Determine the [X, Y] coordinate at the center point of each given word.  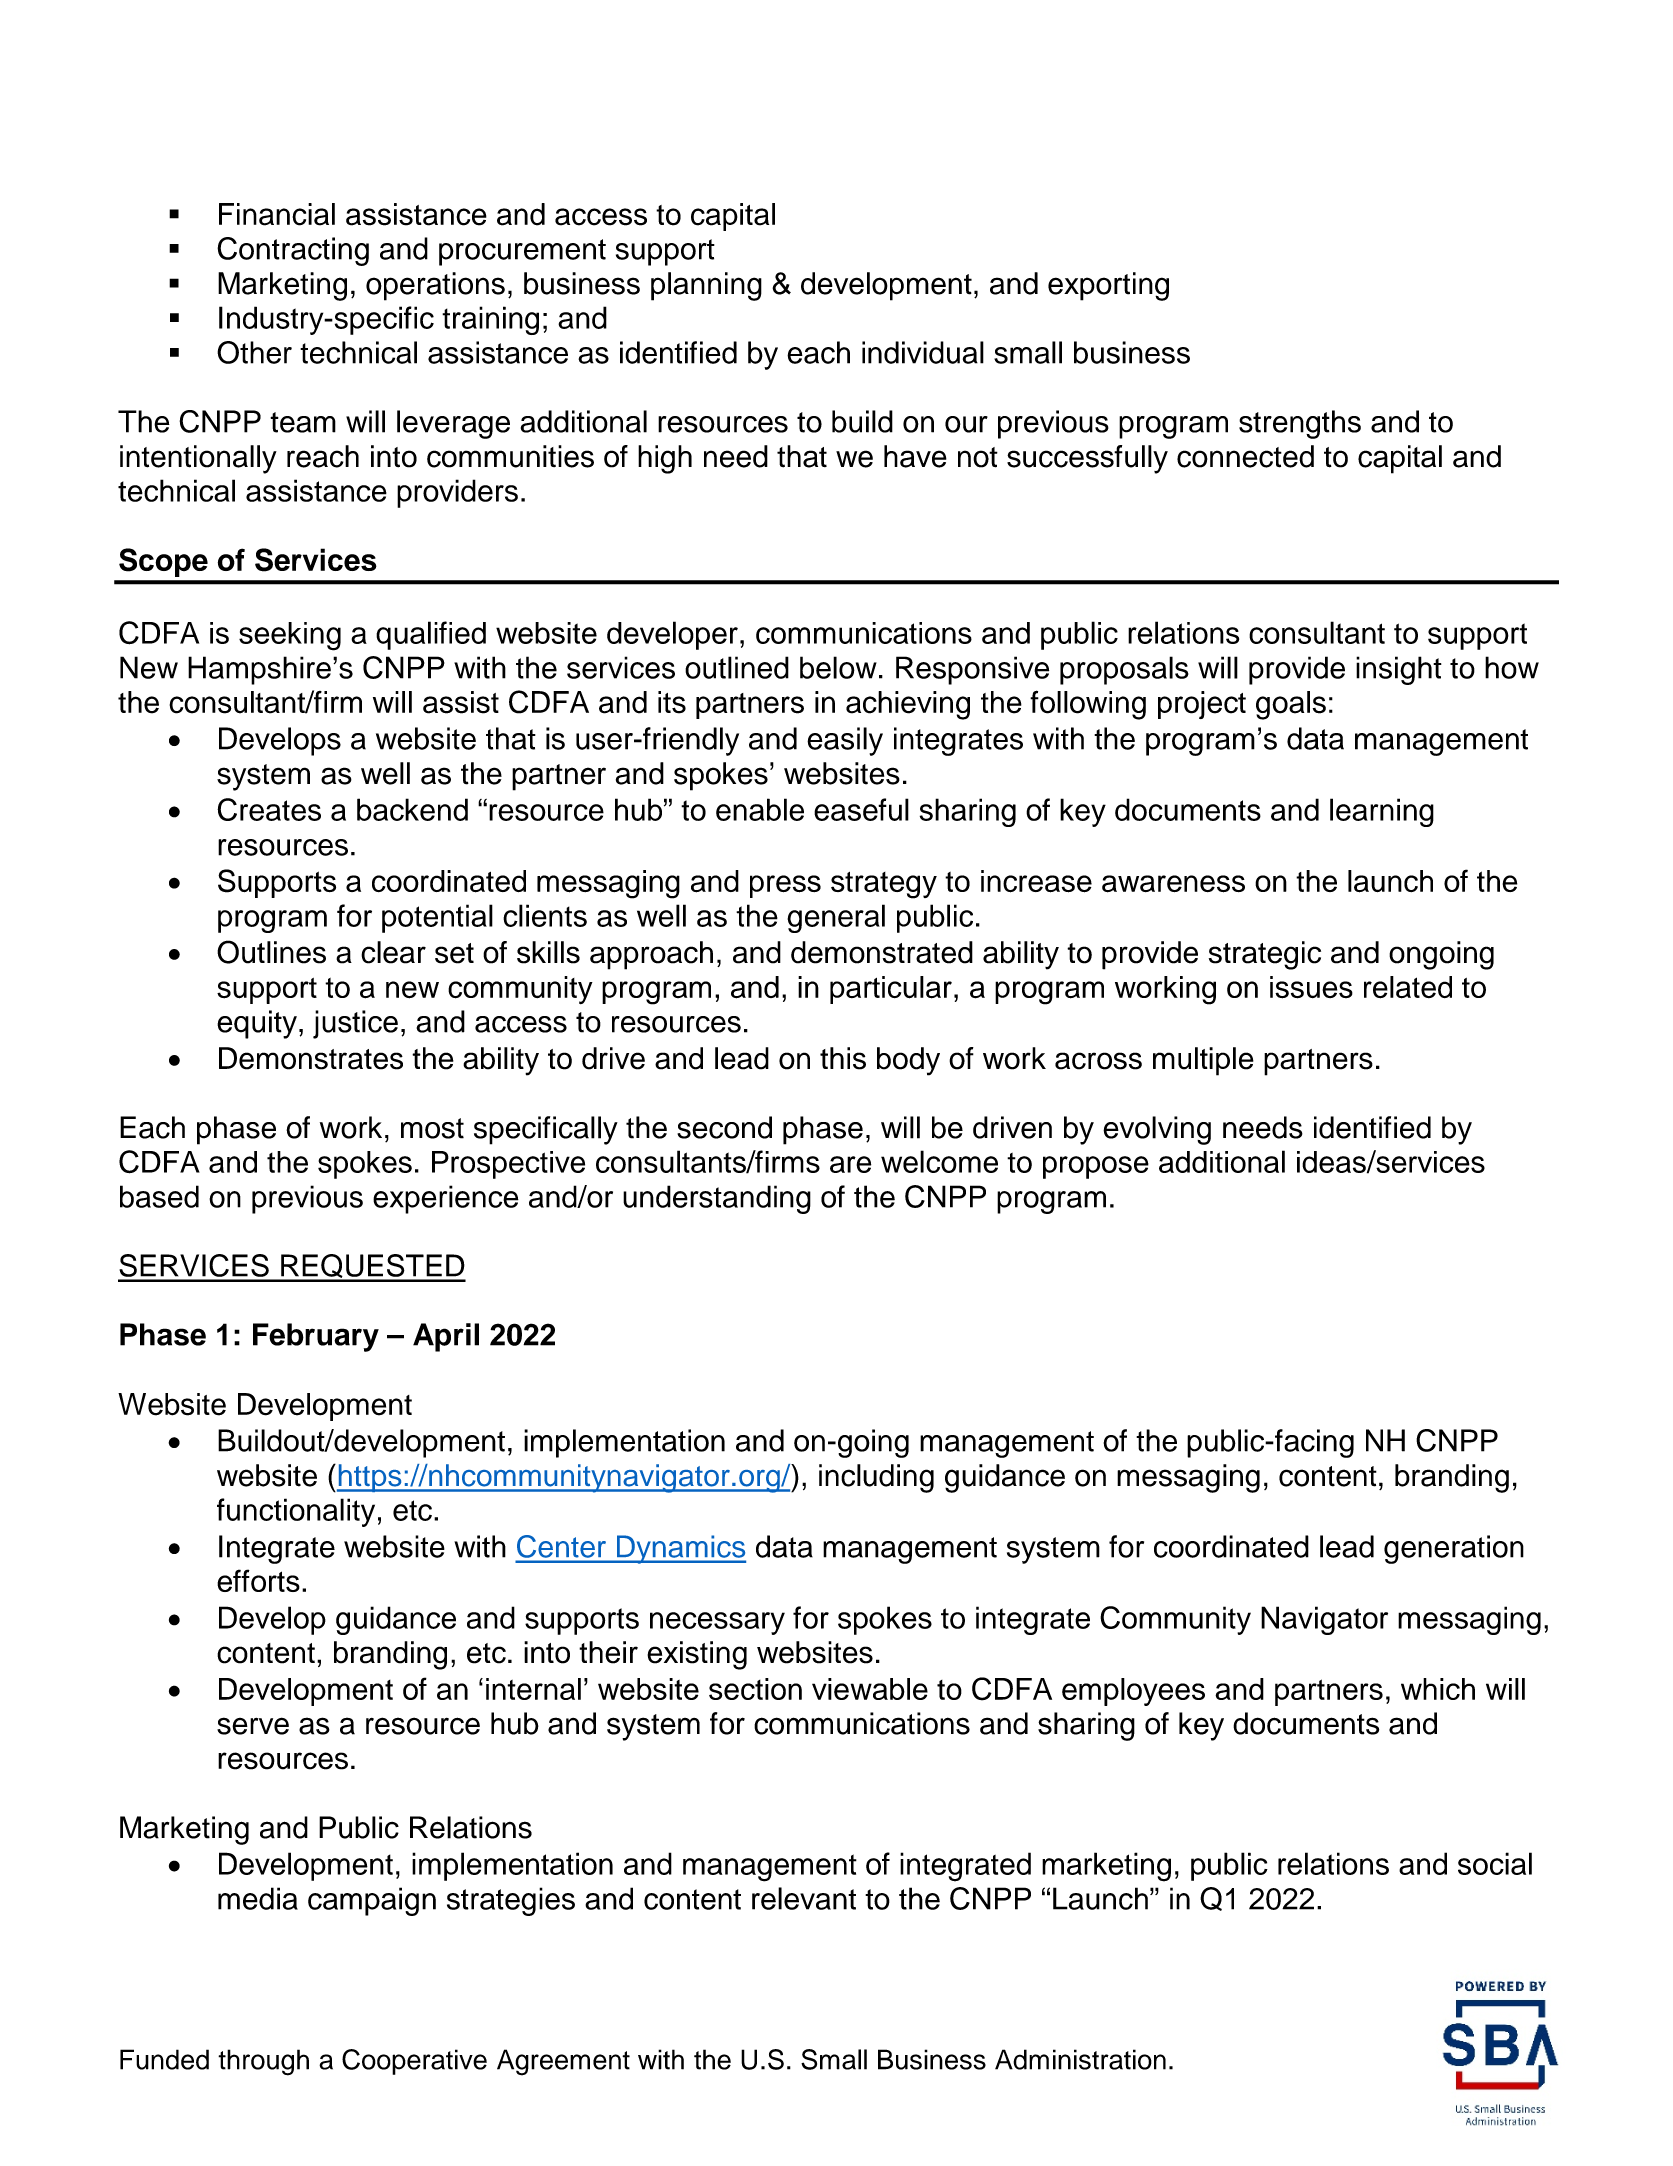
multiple [1203, 1061]
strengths [1300, 424]
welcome [939, 1161]
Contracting [293, 251]
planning [706, 286]
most [432, 1128]
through [263, 2062]
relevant [804, 1898]
